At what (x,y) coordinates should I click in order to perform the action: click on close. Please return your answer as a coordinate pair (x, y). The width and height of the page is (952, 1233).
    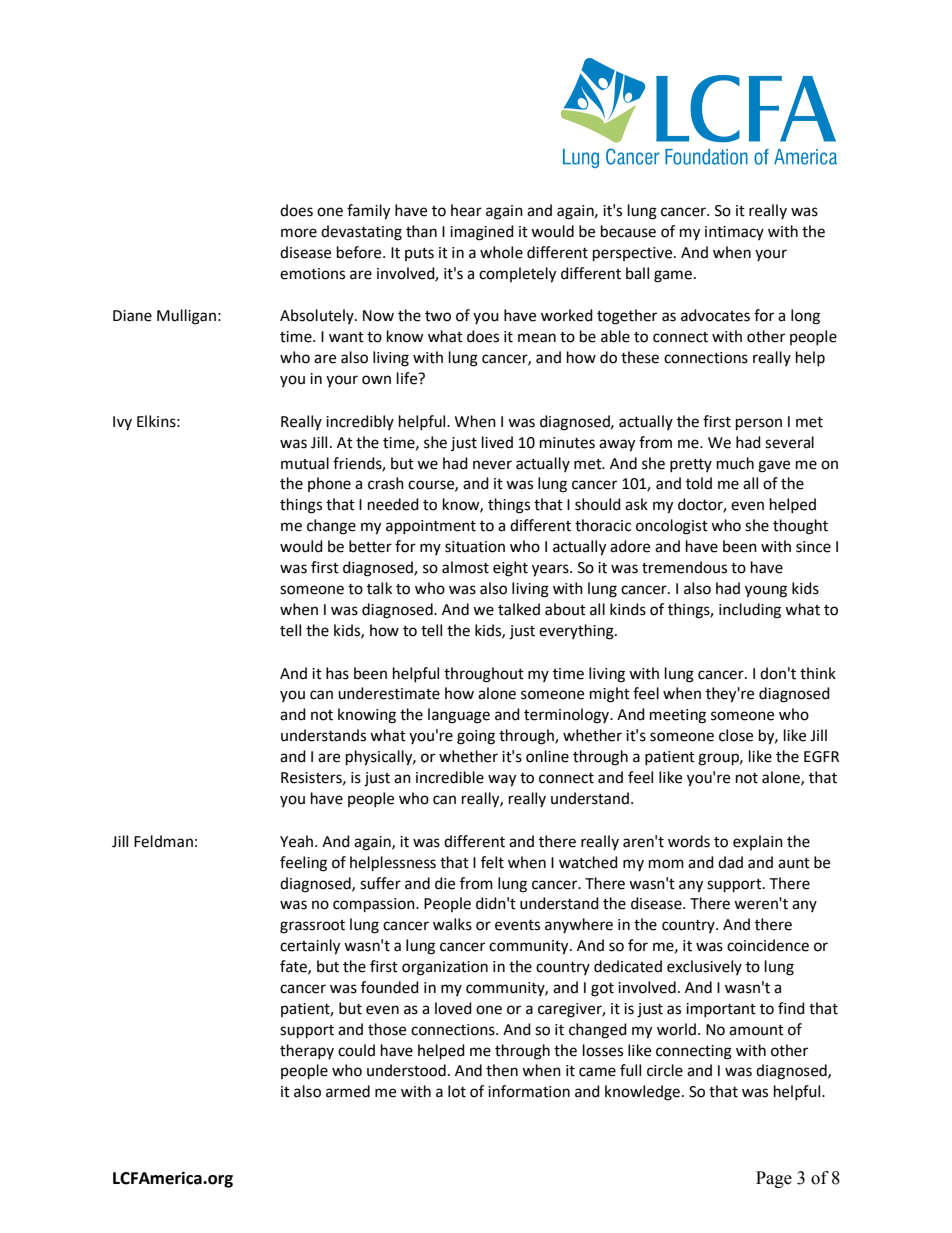
    Looking at the image, I should click on (736, 735).
